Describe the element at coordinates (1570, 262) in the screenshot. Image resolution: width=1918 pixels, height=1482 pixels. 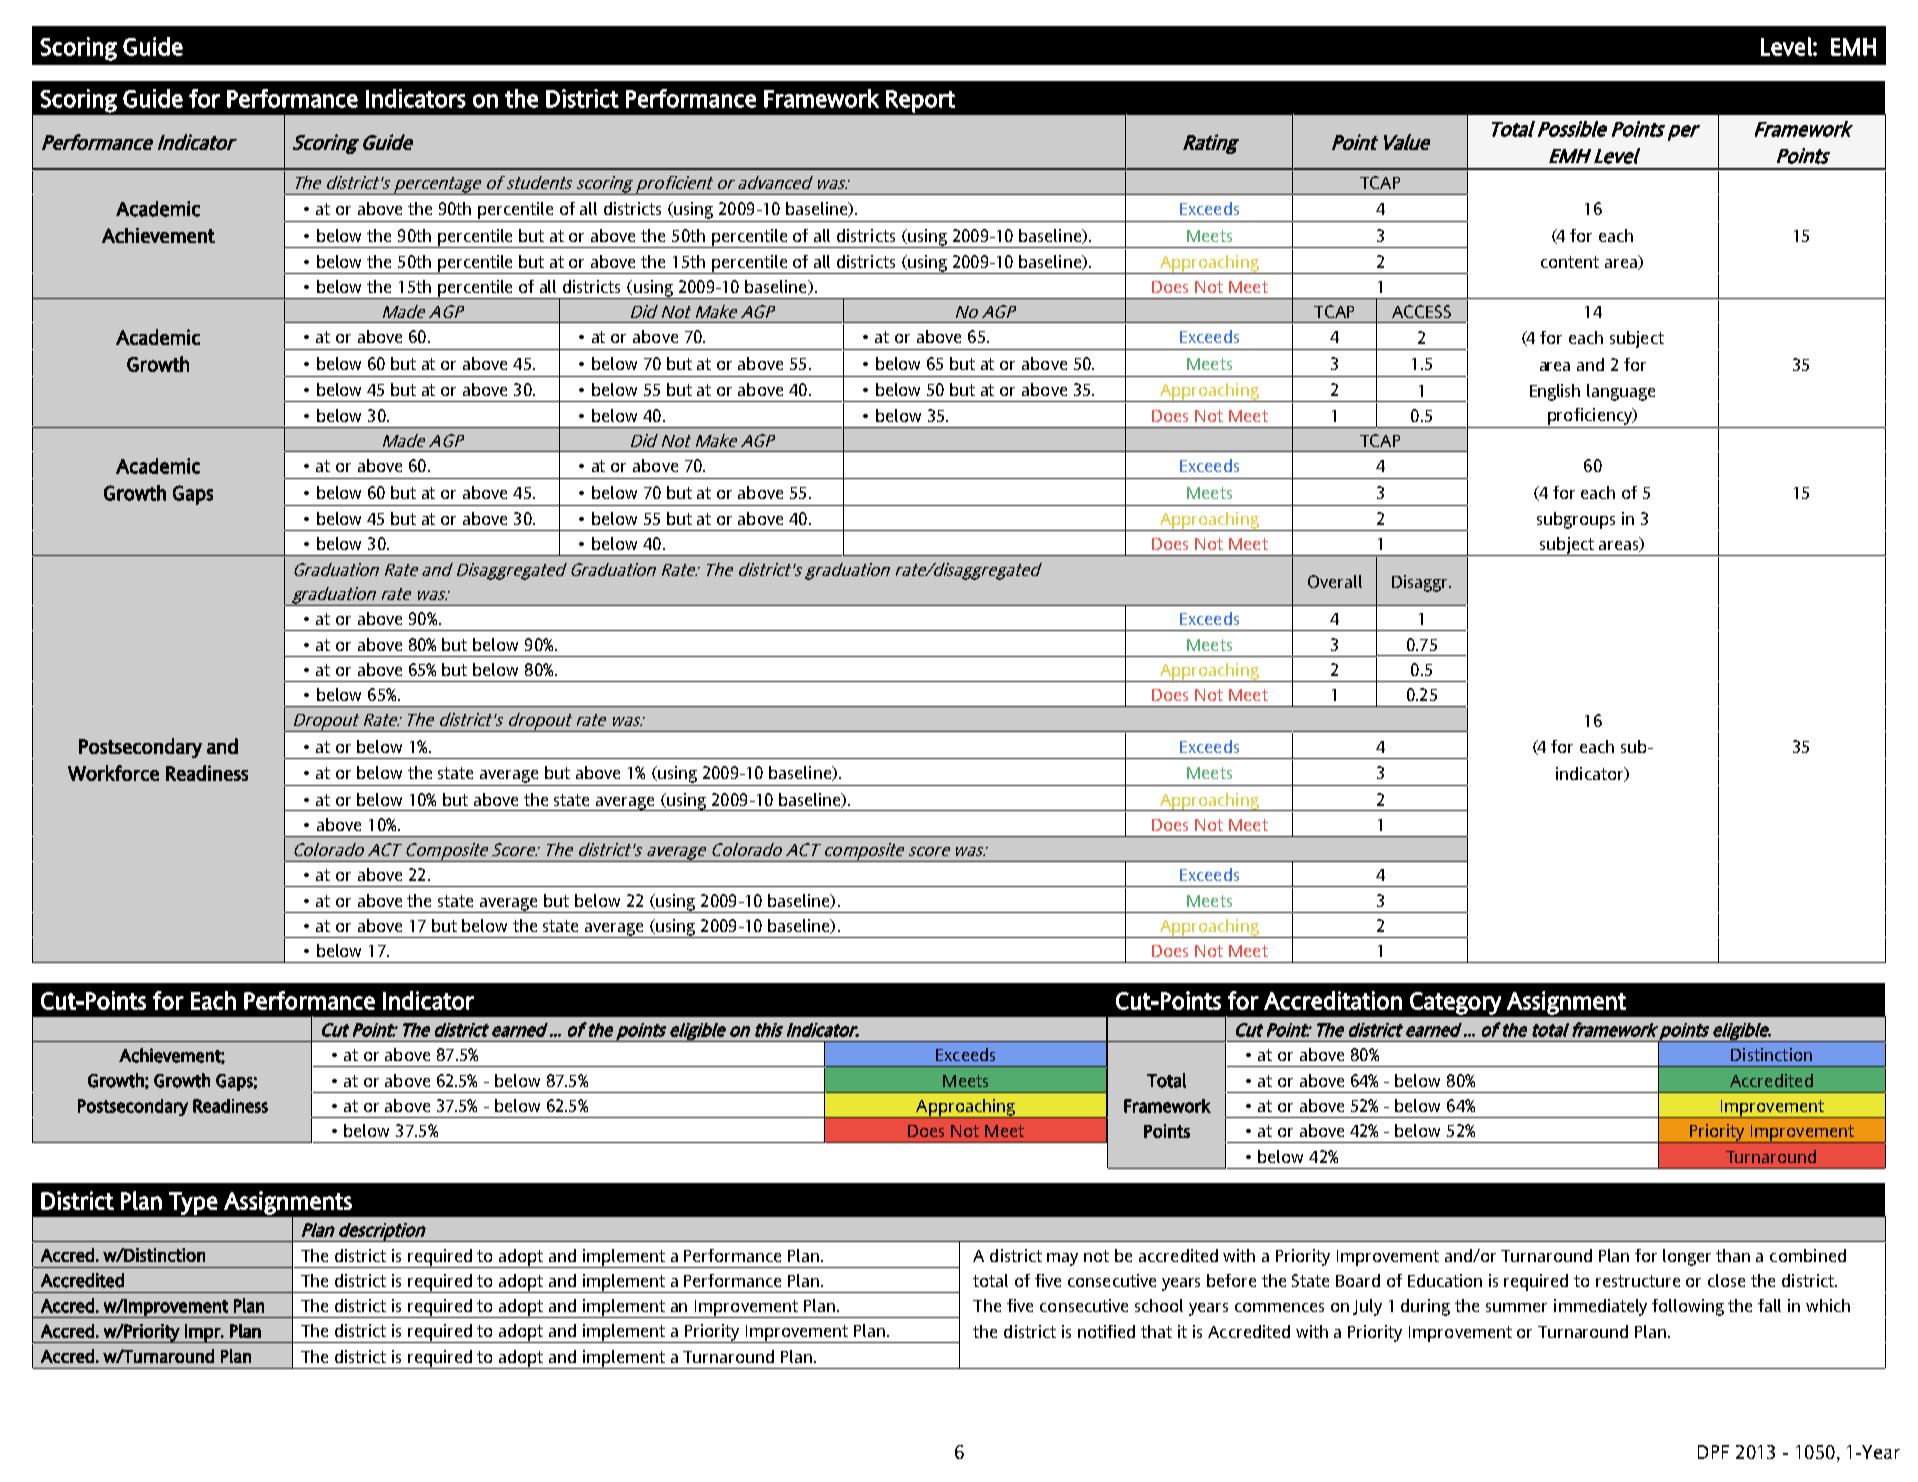
I see `content` at that location.
